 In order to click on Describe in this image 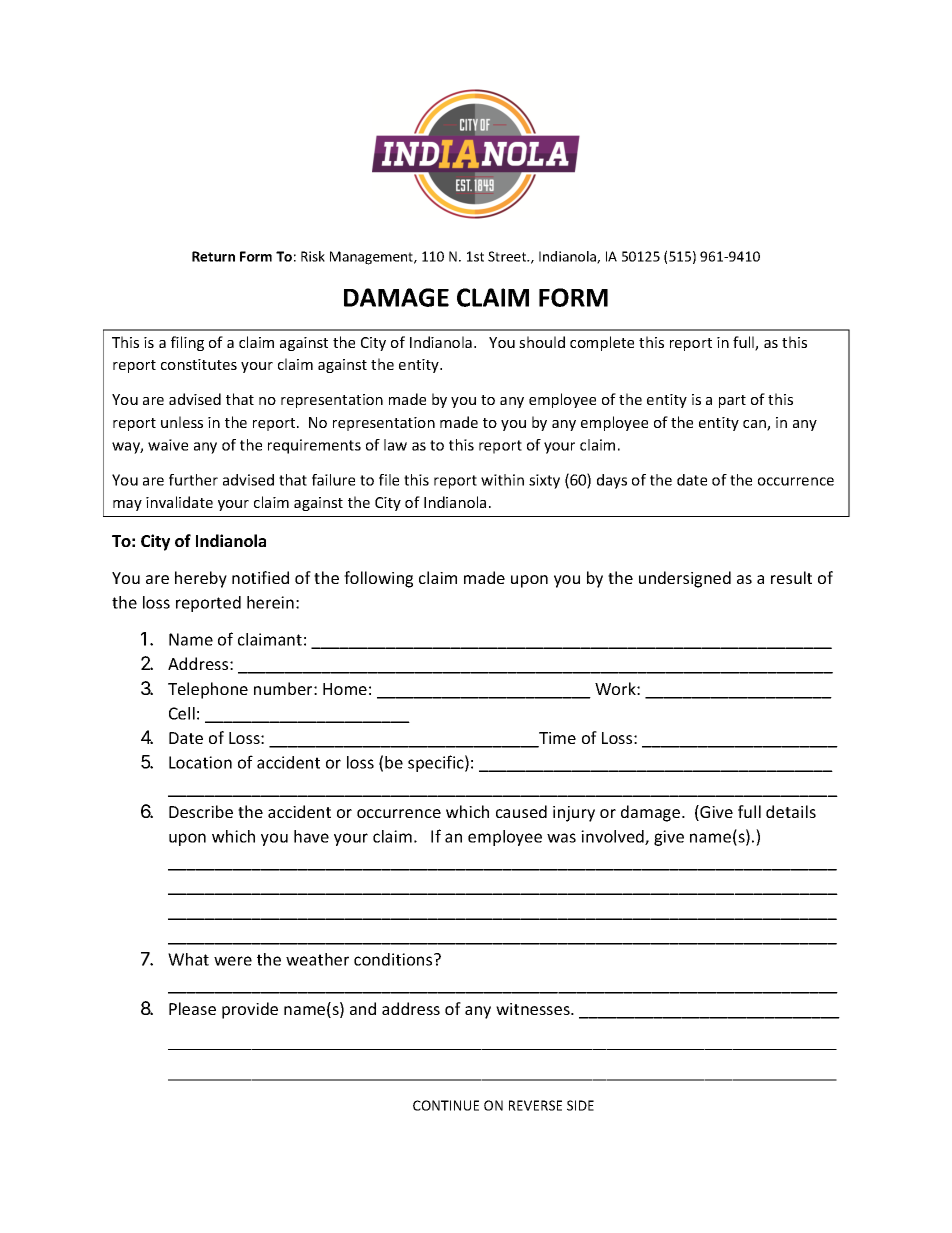, I will do `click(201, 811)`.
